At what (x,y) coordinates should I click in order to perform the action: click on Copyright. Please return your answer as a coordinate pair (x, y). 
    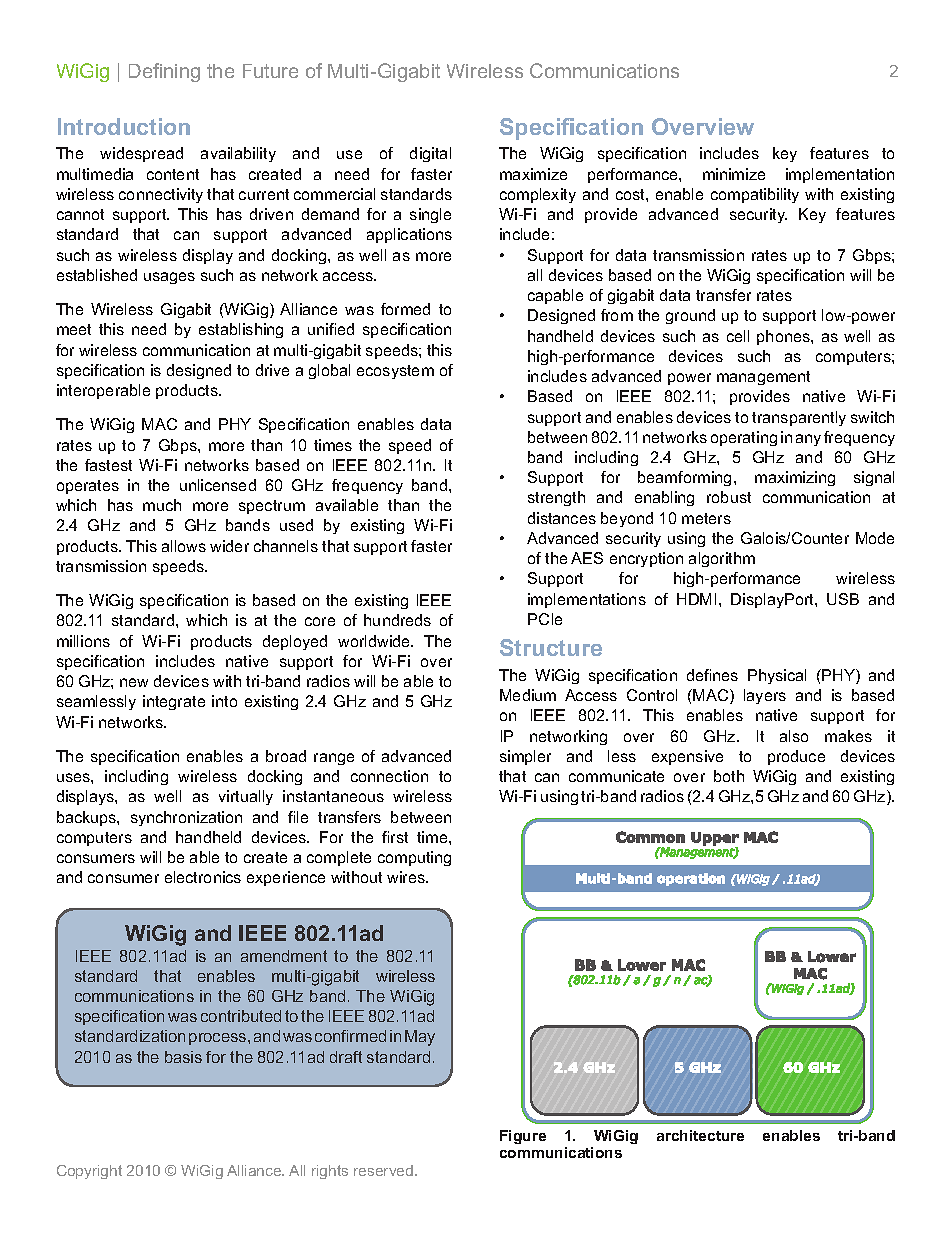
    Looking at the image, I should click on (89, 1172).
